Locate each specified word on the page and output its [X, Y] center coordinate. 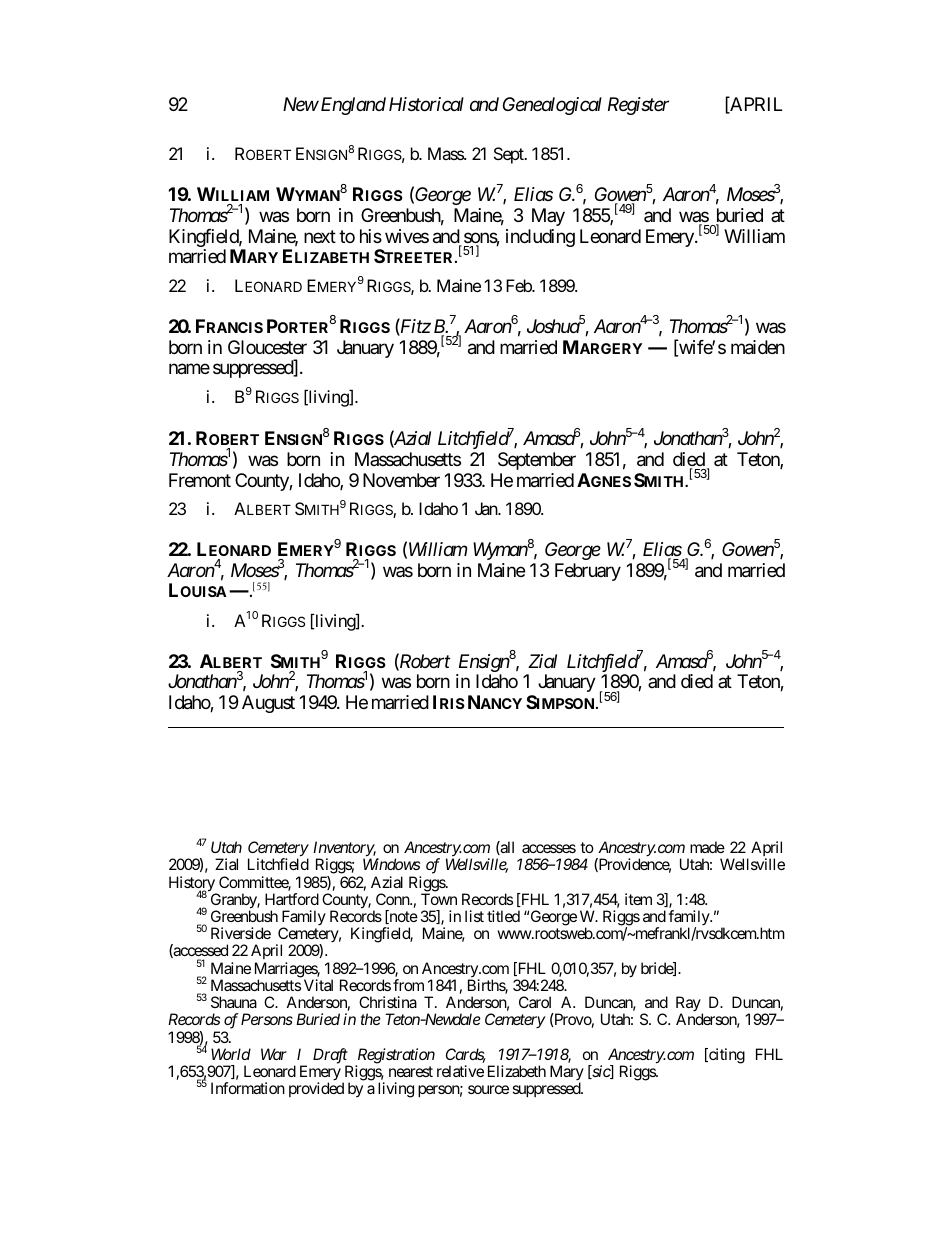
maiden [758, 347]
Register [638, 106]
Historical [426, 104]
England [352, 106]
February [588, 572]
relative [460, 1071]
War [274, 1054]
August [268, 704]
